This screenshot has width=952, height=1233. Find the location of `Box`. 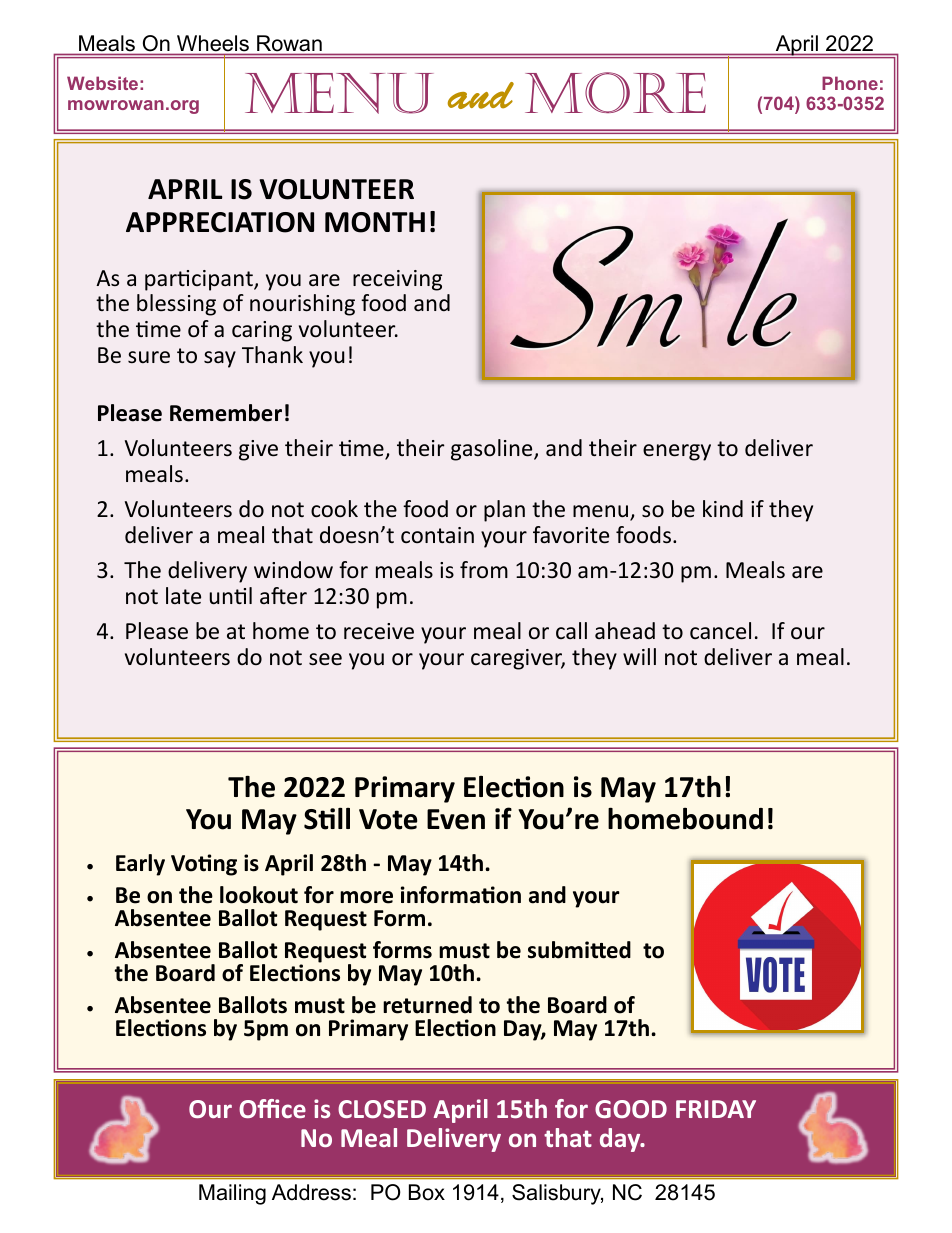

Box is located at coordinates (427, 1192).
